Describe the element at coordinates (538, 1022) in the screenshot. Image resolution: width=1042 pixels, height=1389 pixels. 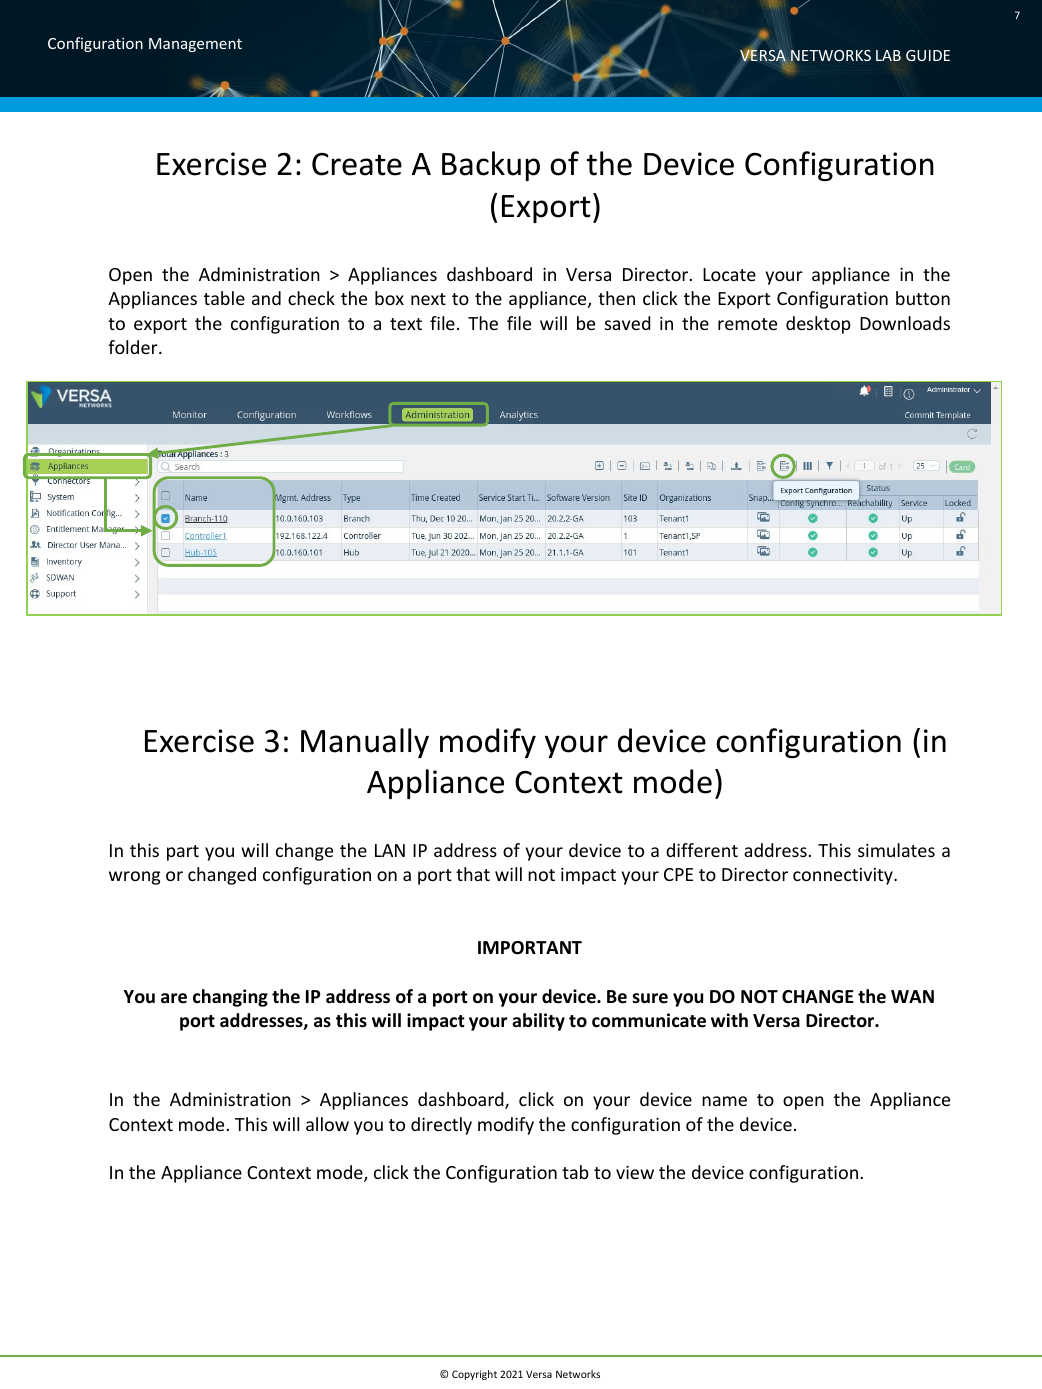
I see `ability` at that location.
